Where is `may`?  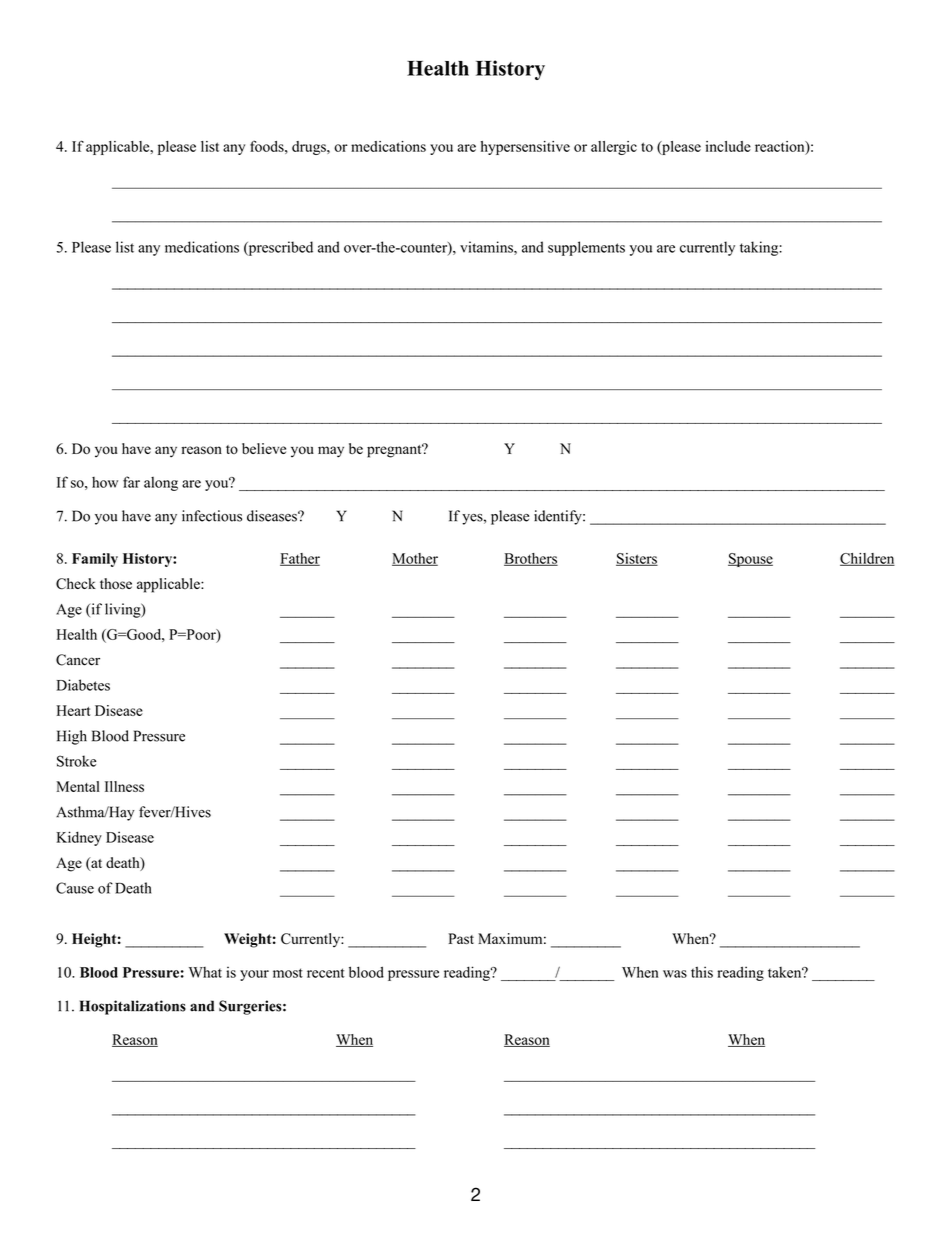 may is located at coordinates (331, 452).
